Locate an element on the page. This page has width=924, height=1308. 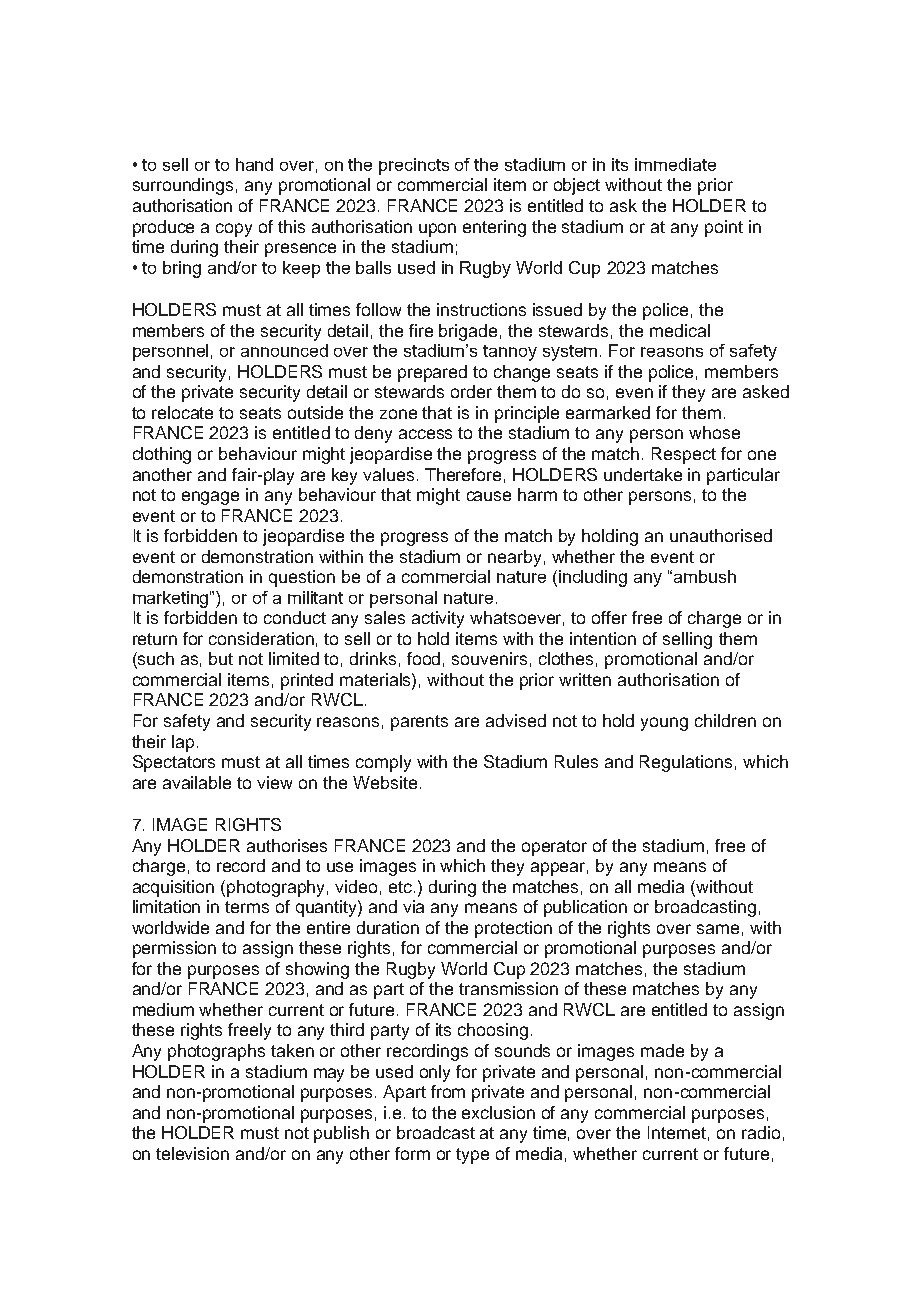
but is located at coordinates (221, 658).
